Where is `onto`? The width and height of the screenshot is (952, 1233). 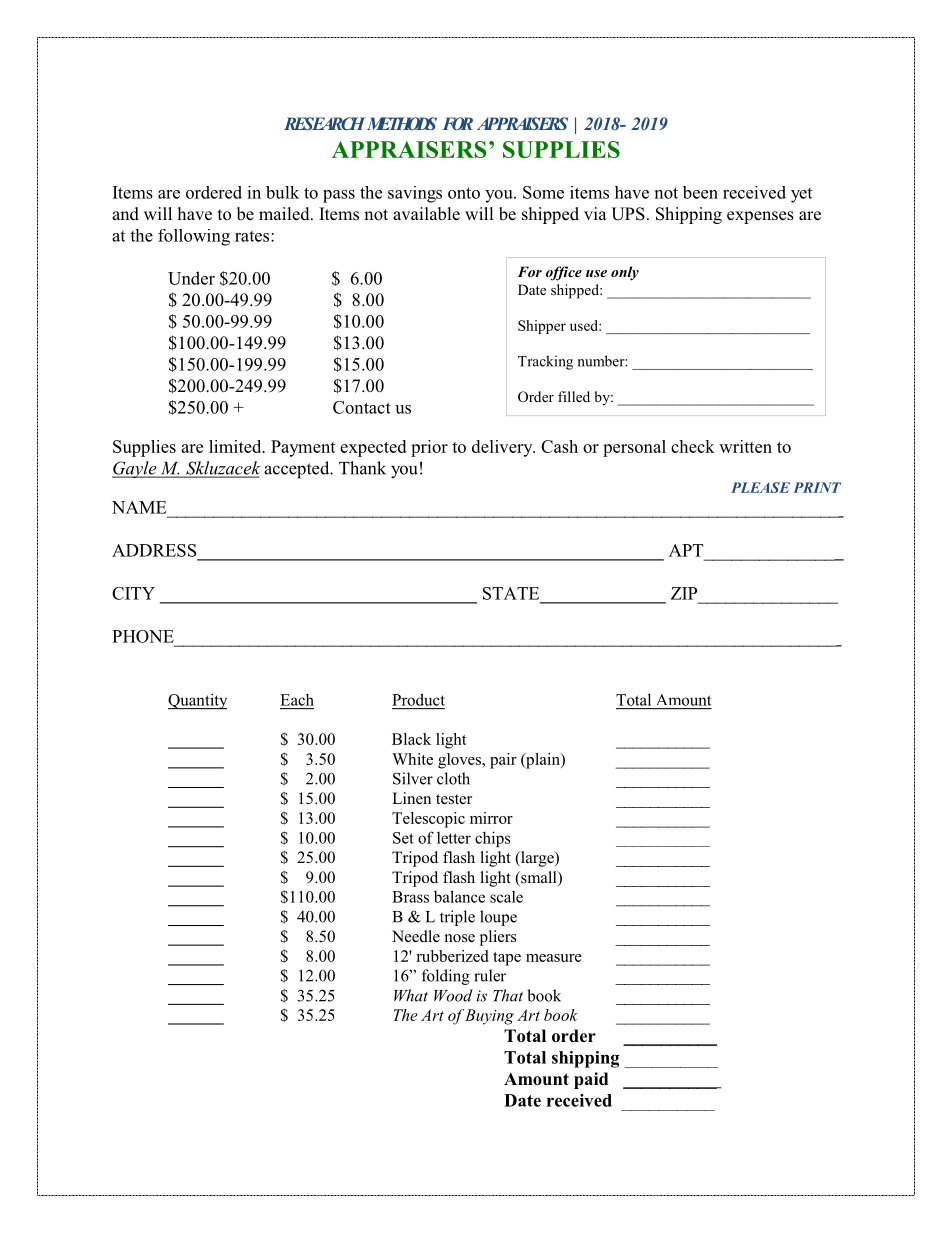 onto is located at coordinates (464, 193).
